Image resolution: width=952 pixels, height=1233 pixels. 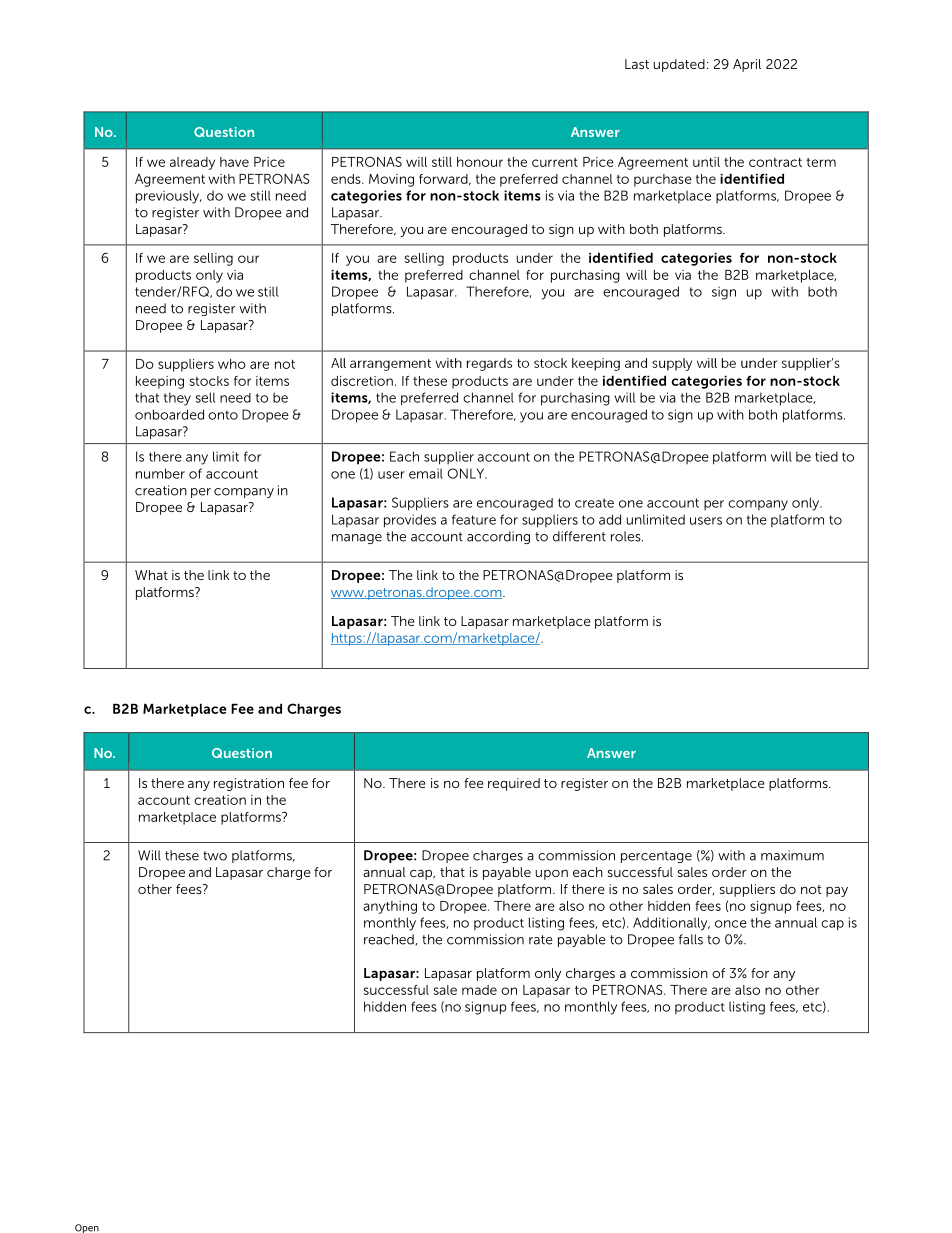 What do you see at coordinates (747, 65) in the page?
I see `April` at bounding box center [747, 65].
